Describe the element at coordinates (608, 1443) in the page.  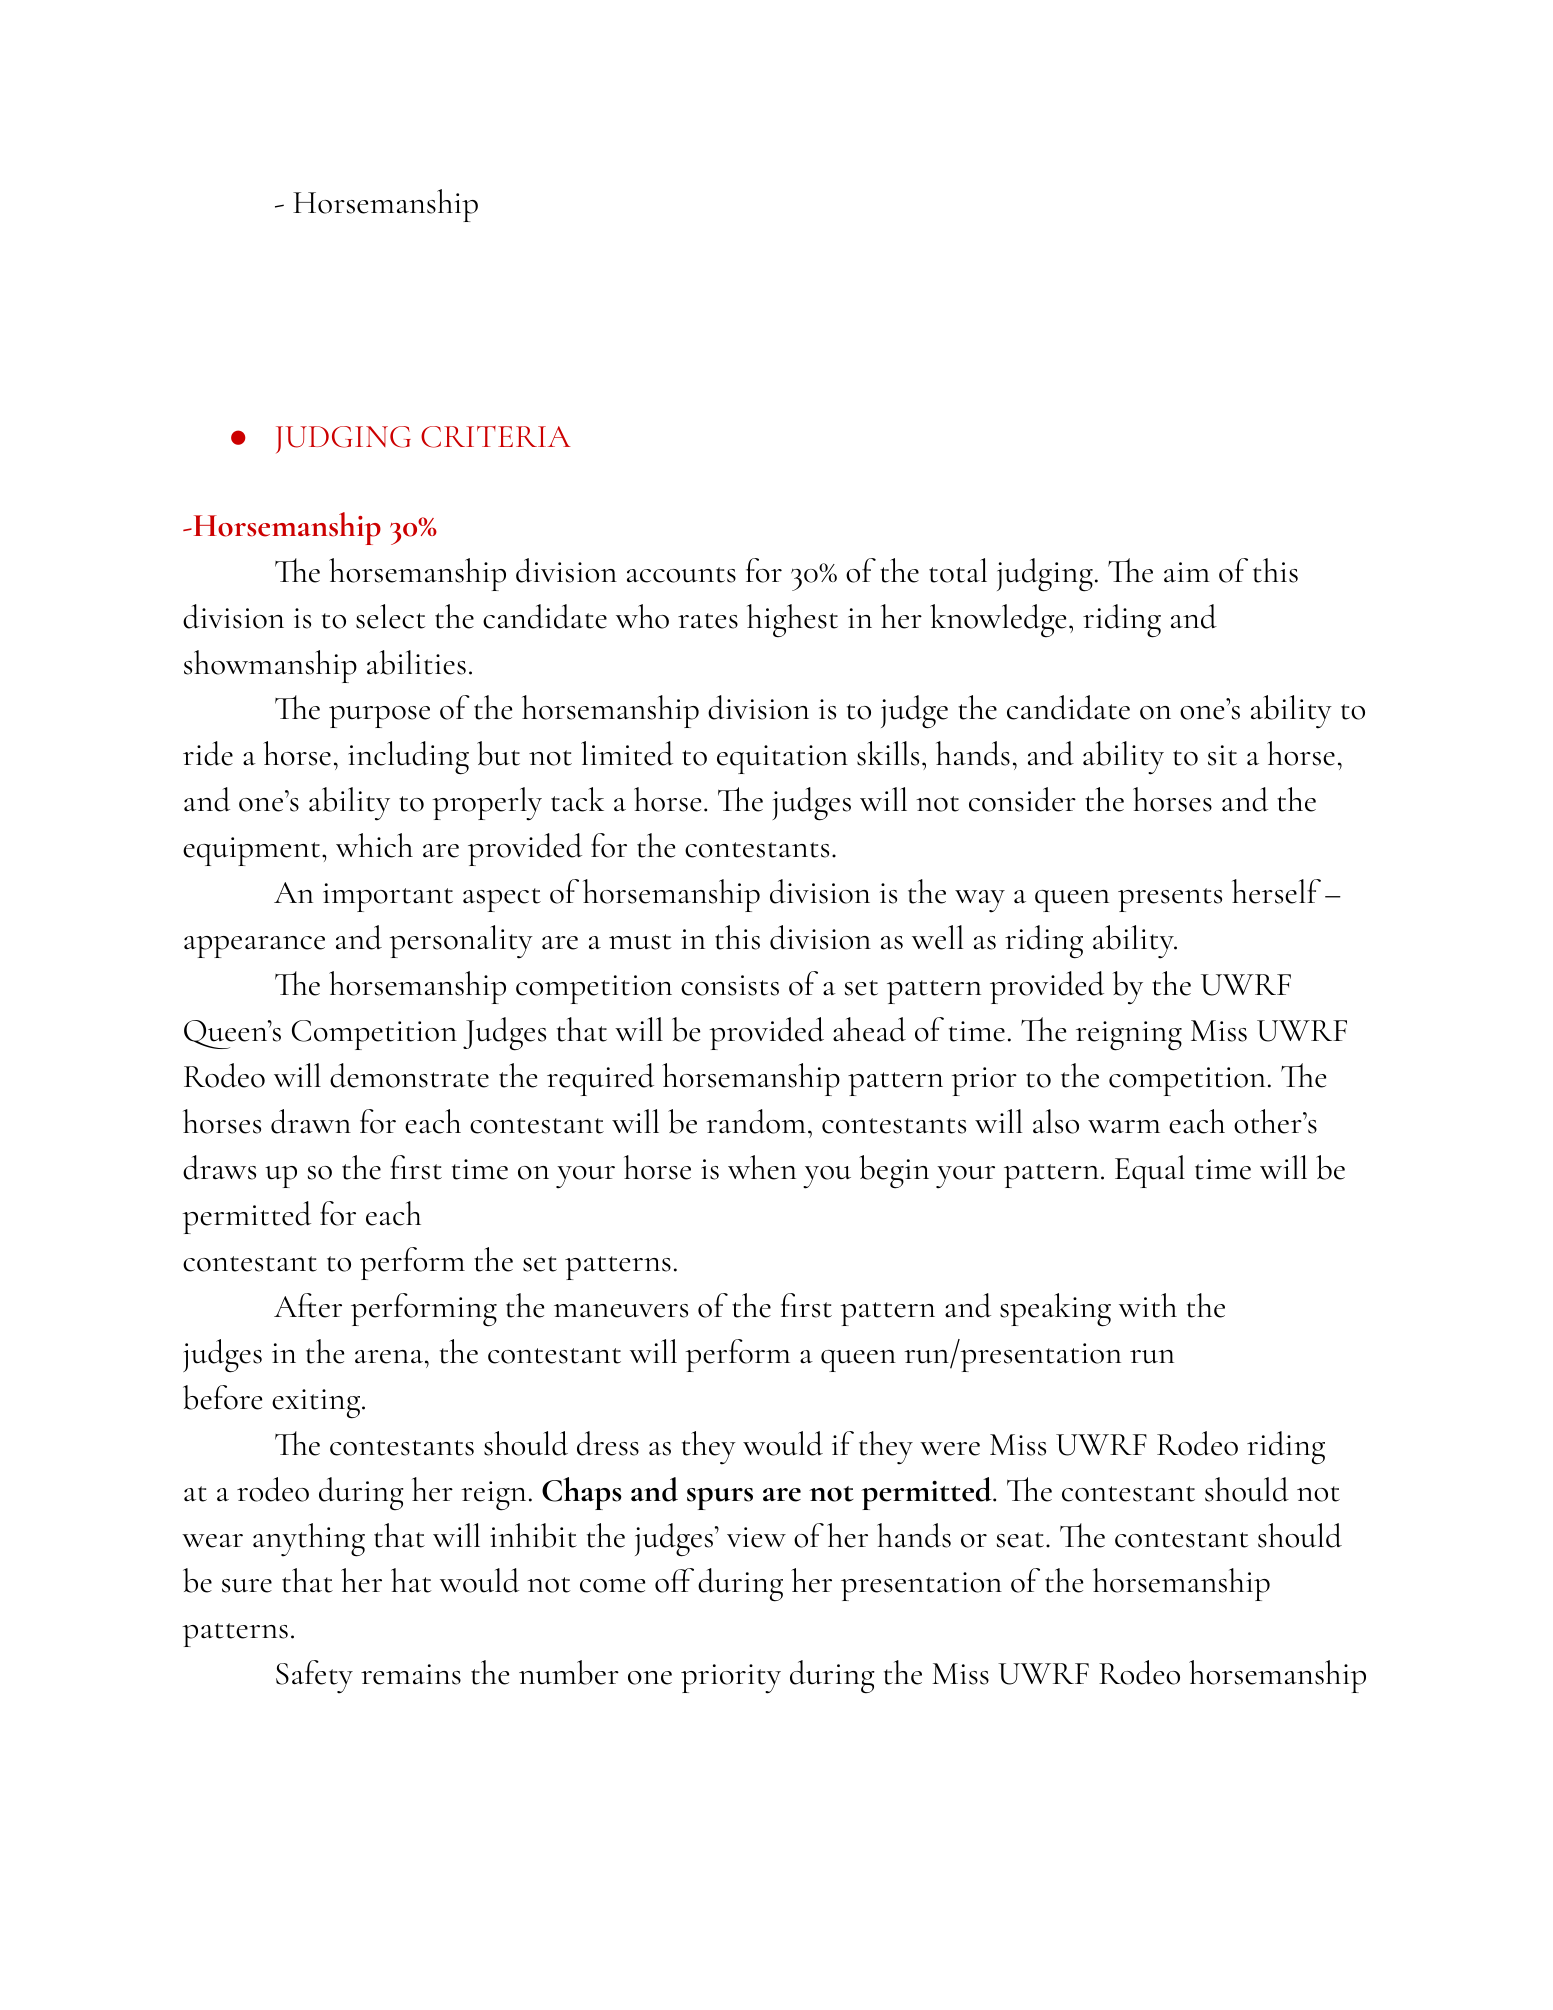
I see `dress` at that location.
